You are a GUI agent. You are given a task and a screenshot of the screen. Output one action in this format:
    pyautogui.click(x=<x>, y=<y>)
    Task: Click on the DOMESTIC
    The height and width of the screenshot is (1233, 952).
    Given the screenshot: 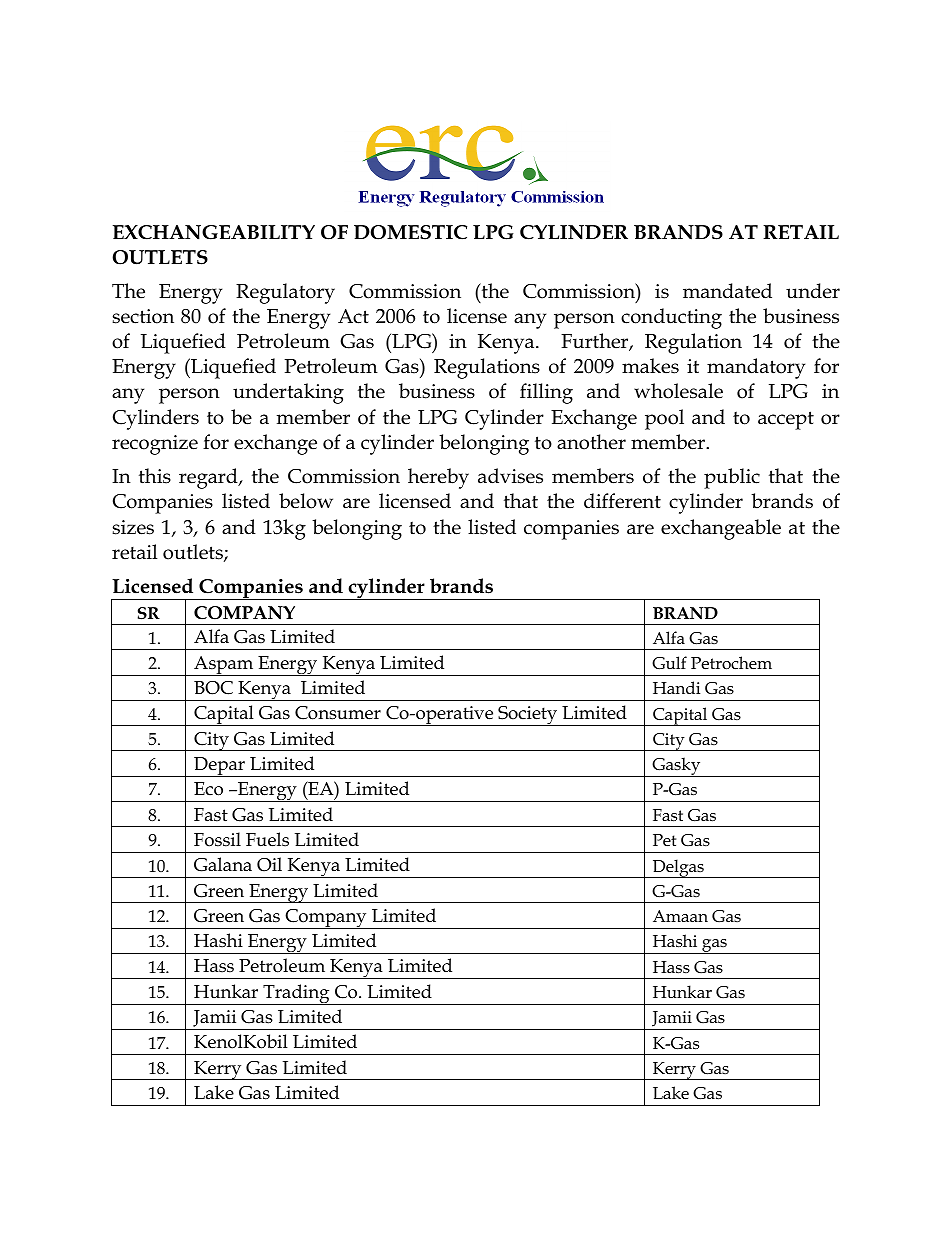 What is the action you would take?
    pyautogui.click(x=410, y=232)
